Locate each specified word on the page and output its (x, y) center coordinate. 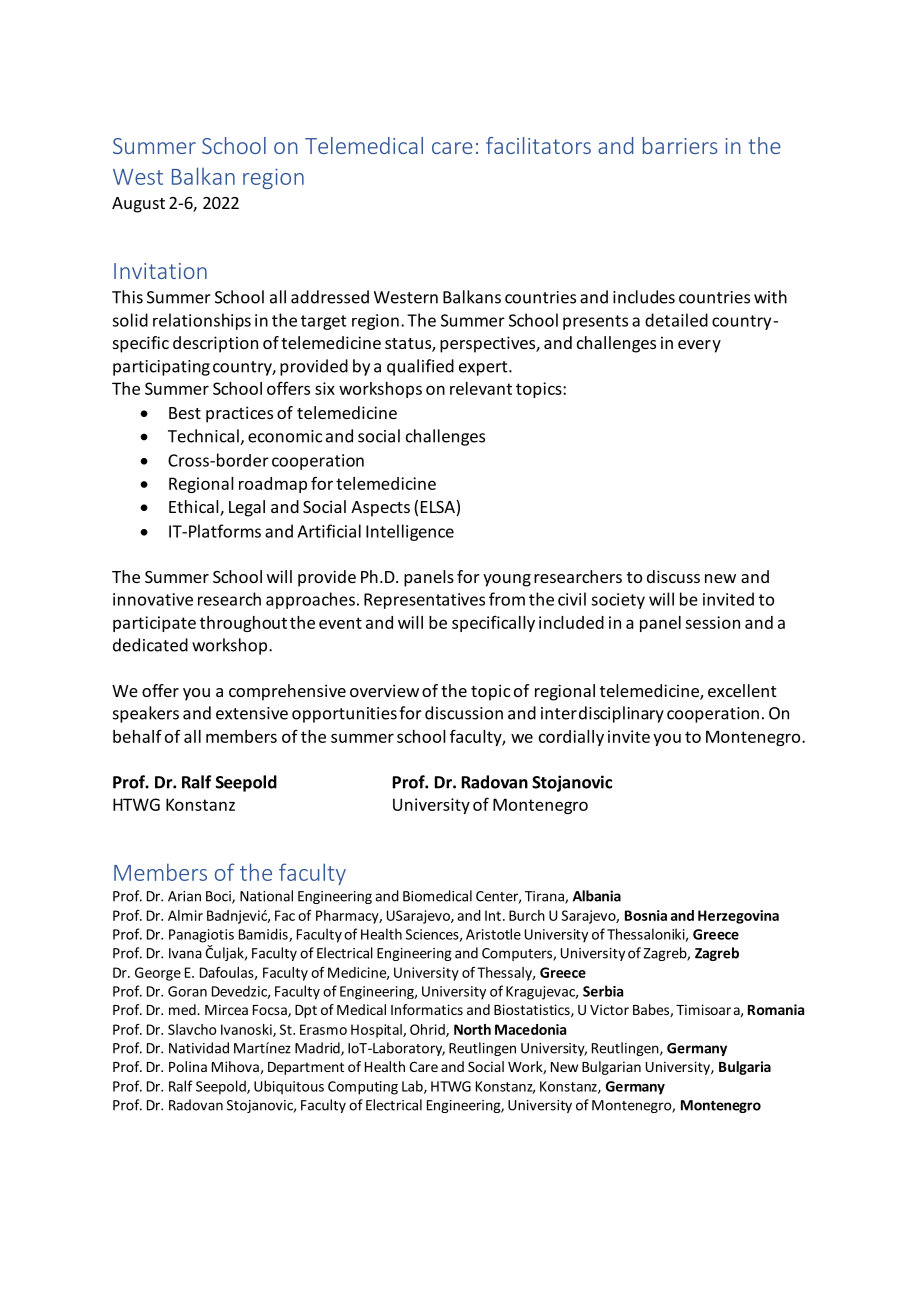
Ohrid (428, 1030)
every (699, 346)
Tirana (545, 897)
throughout (243, 624)
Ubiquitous (289, 1087)
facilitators (538, 145)
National (266, 896)
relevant (481, 388)
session (712, 622)
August (138, 205)
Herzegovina (738, 917)
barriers (680, 145)
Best (185, 413)
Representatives (424, 601)
